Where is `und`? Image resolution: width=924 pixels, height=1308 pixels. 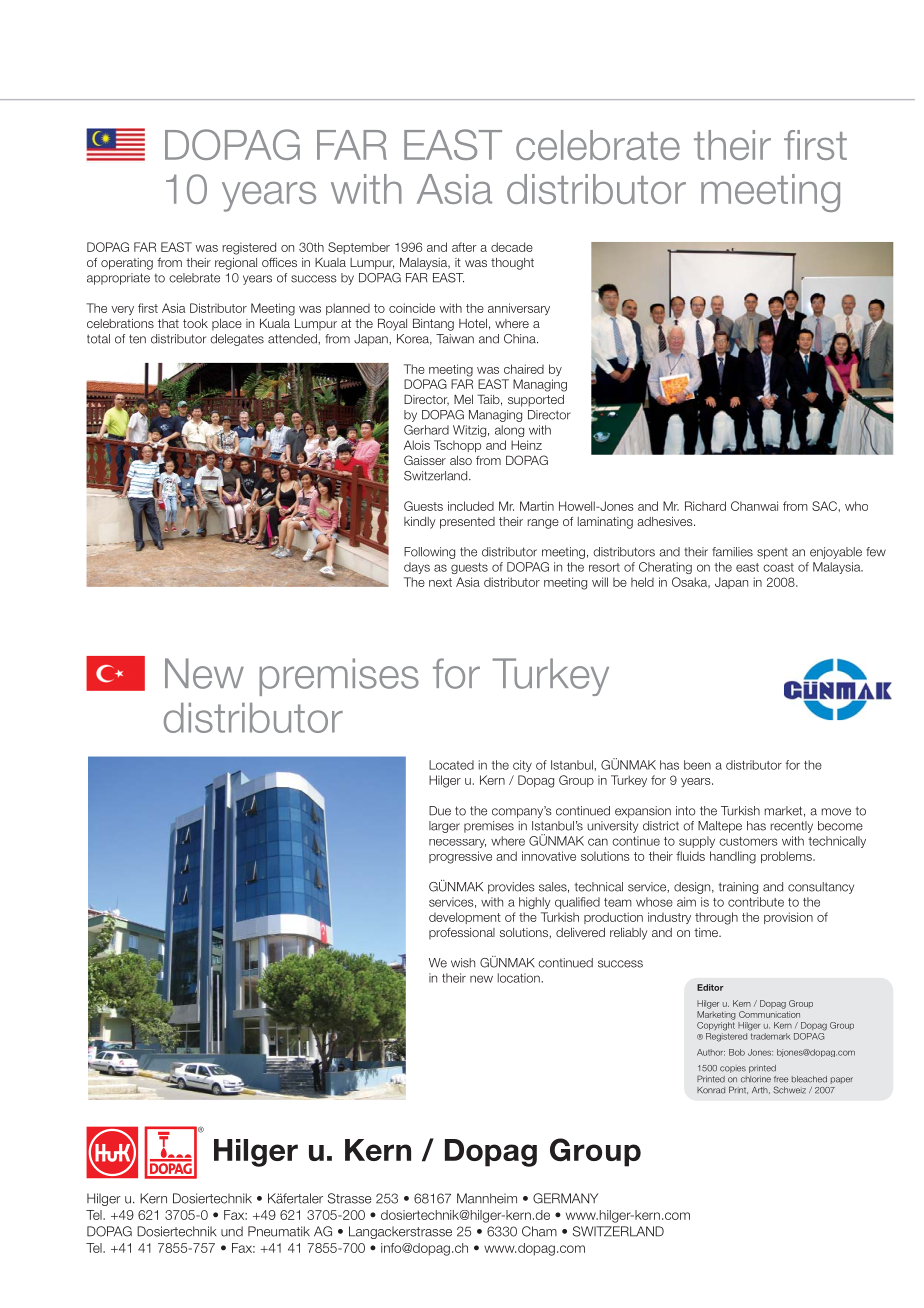
und is located at coordinates (232, 1231).
